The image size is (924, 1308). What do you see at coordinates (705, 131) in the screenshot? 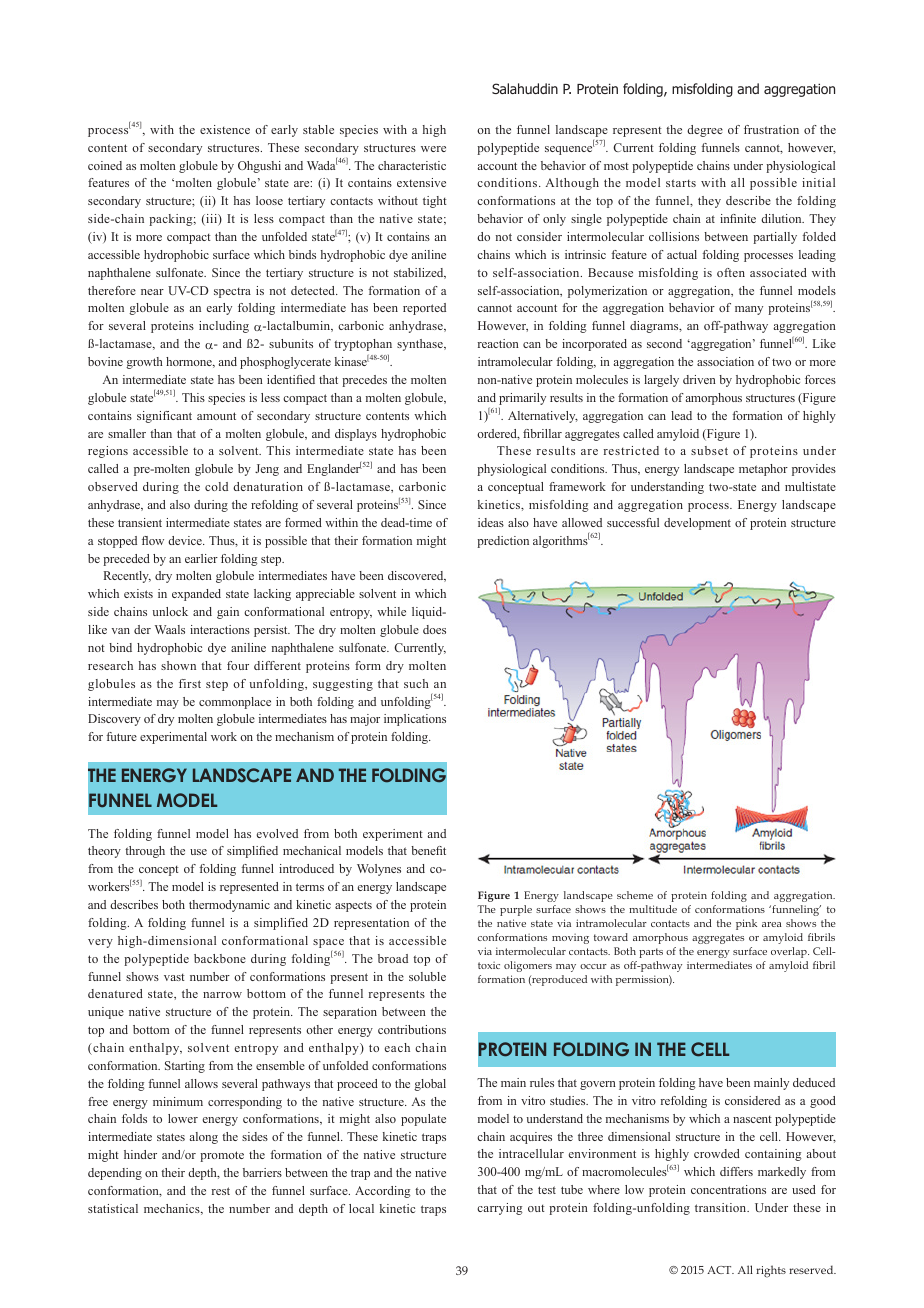
I see `degree` at bounding box center [705, 131].
